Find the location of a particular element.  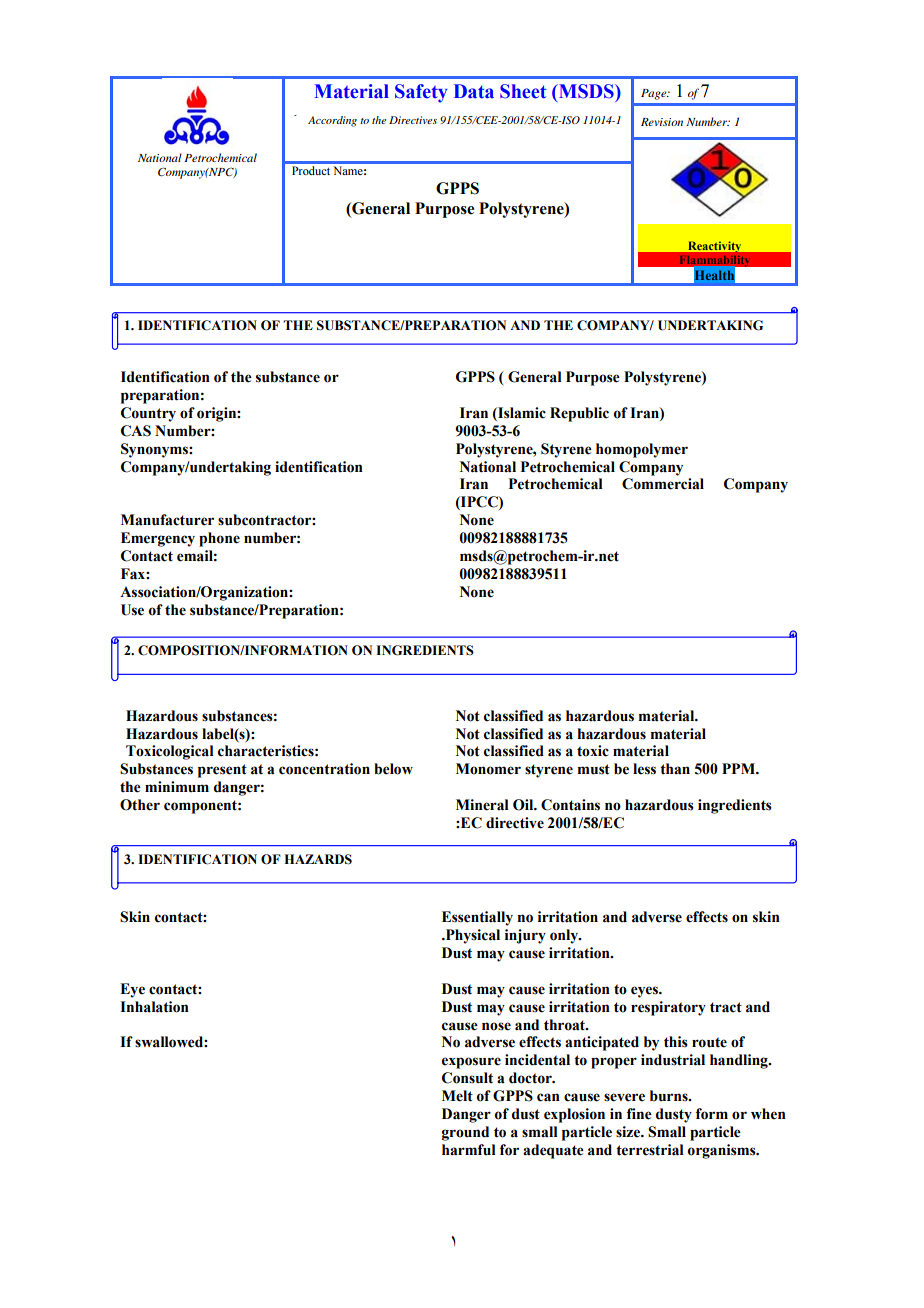

homopolymer is located at coordinates (642, 450).
